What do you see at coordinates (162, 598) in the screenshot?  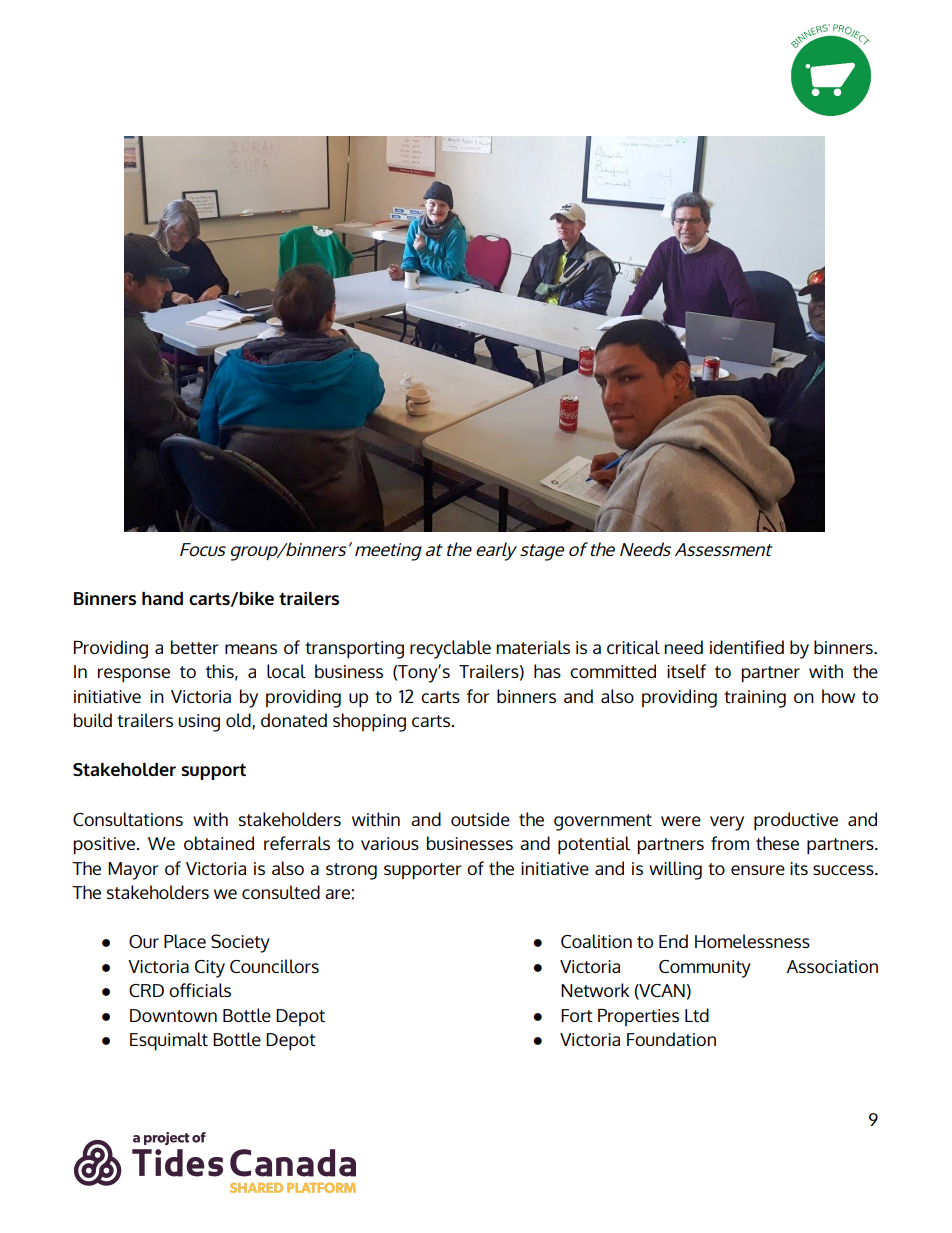 I see `hand` at bounding box center [162, 598].
